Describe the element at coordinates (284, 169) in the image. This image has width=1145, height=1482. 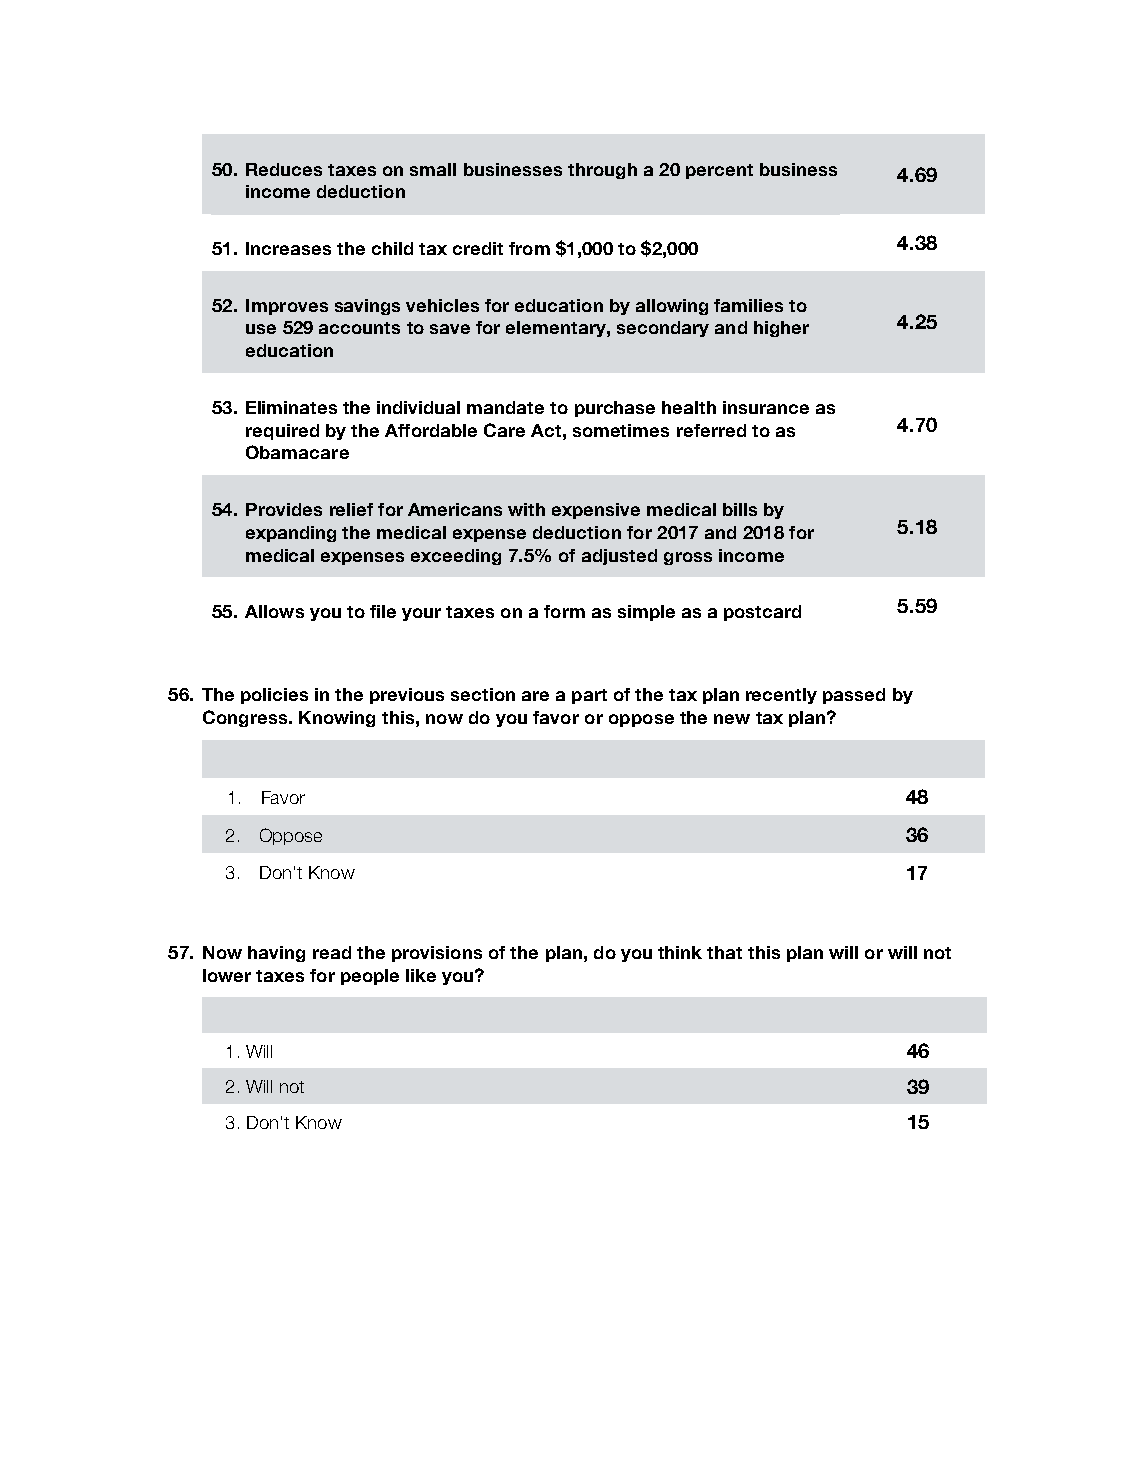
I see `Reduces` at that location.
